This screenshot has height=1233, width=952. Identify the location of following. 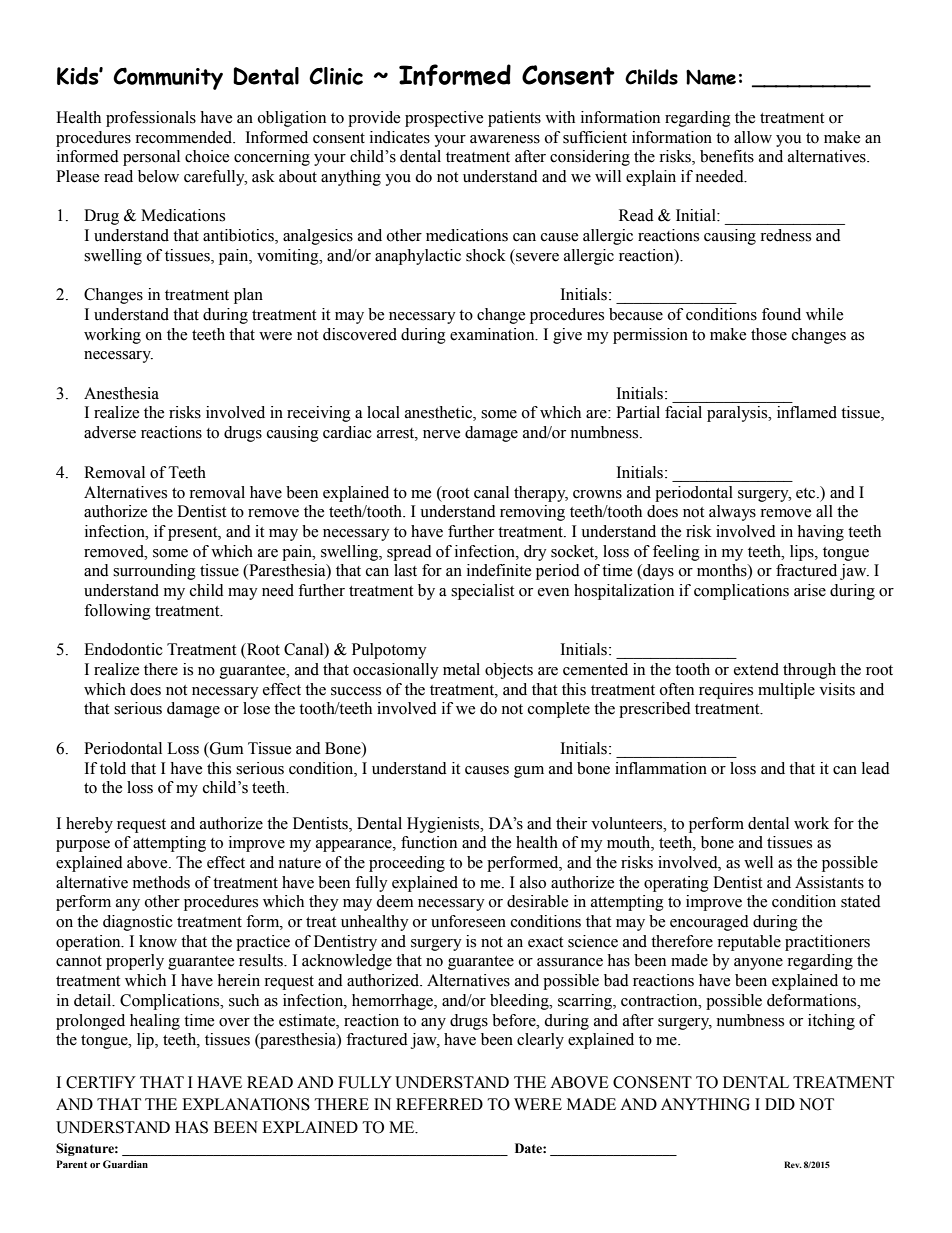
(117, 612).
